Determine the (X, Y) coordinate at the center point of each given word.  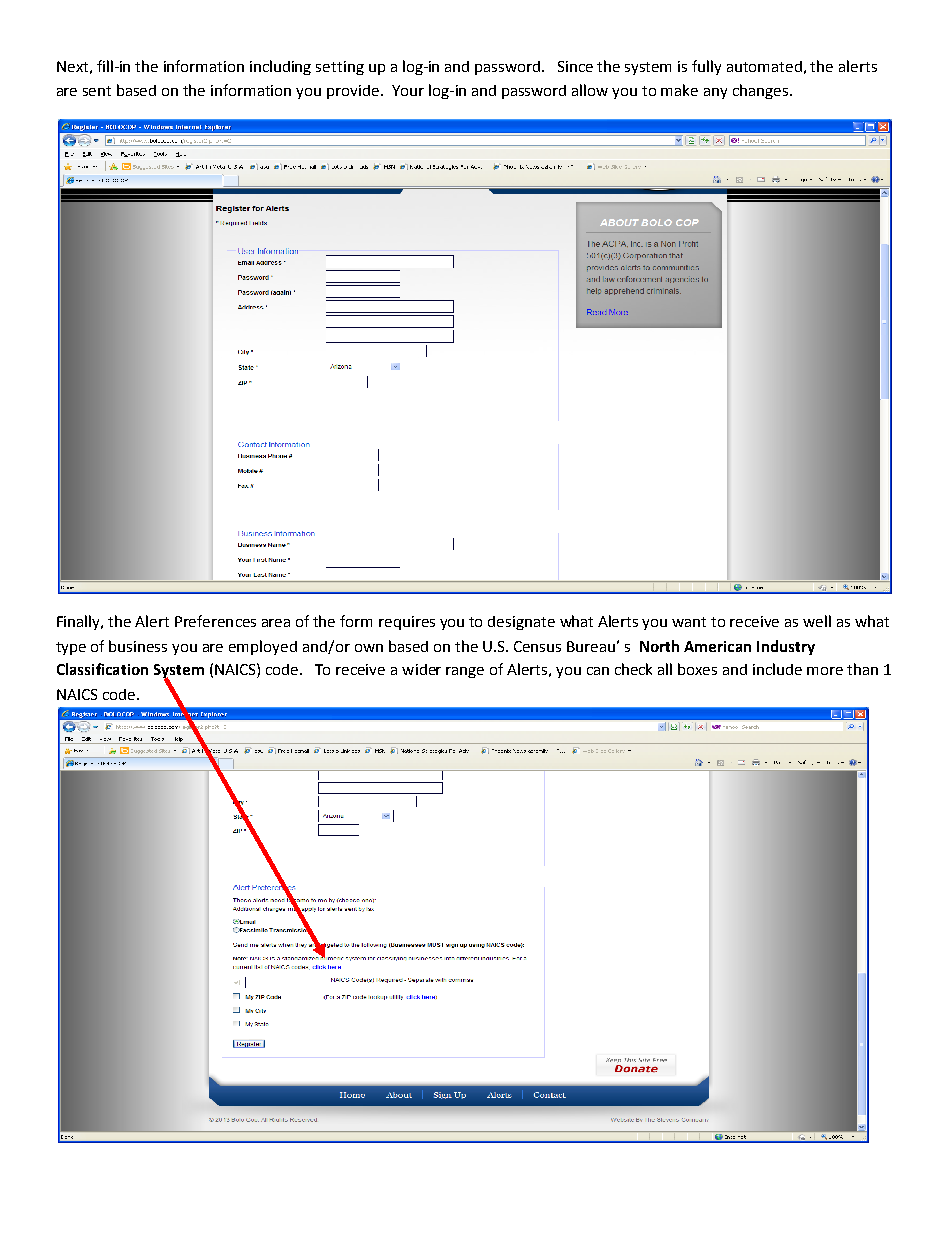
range (465, 672)
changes (762, 91)
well (817, 621)
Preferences (215, 621)
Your (408, 90)
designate (521, 623)
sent (97, 91)
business (138, 646)
